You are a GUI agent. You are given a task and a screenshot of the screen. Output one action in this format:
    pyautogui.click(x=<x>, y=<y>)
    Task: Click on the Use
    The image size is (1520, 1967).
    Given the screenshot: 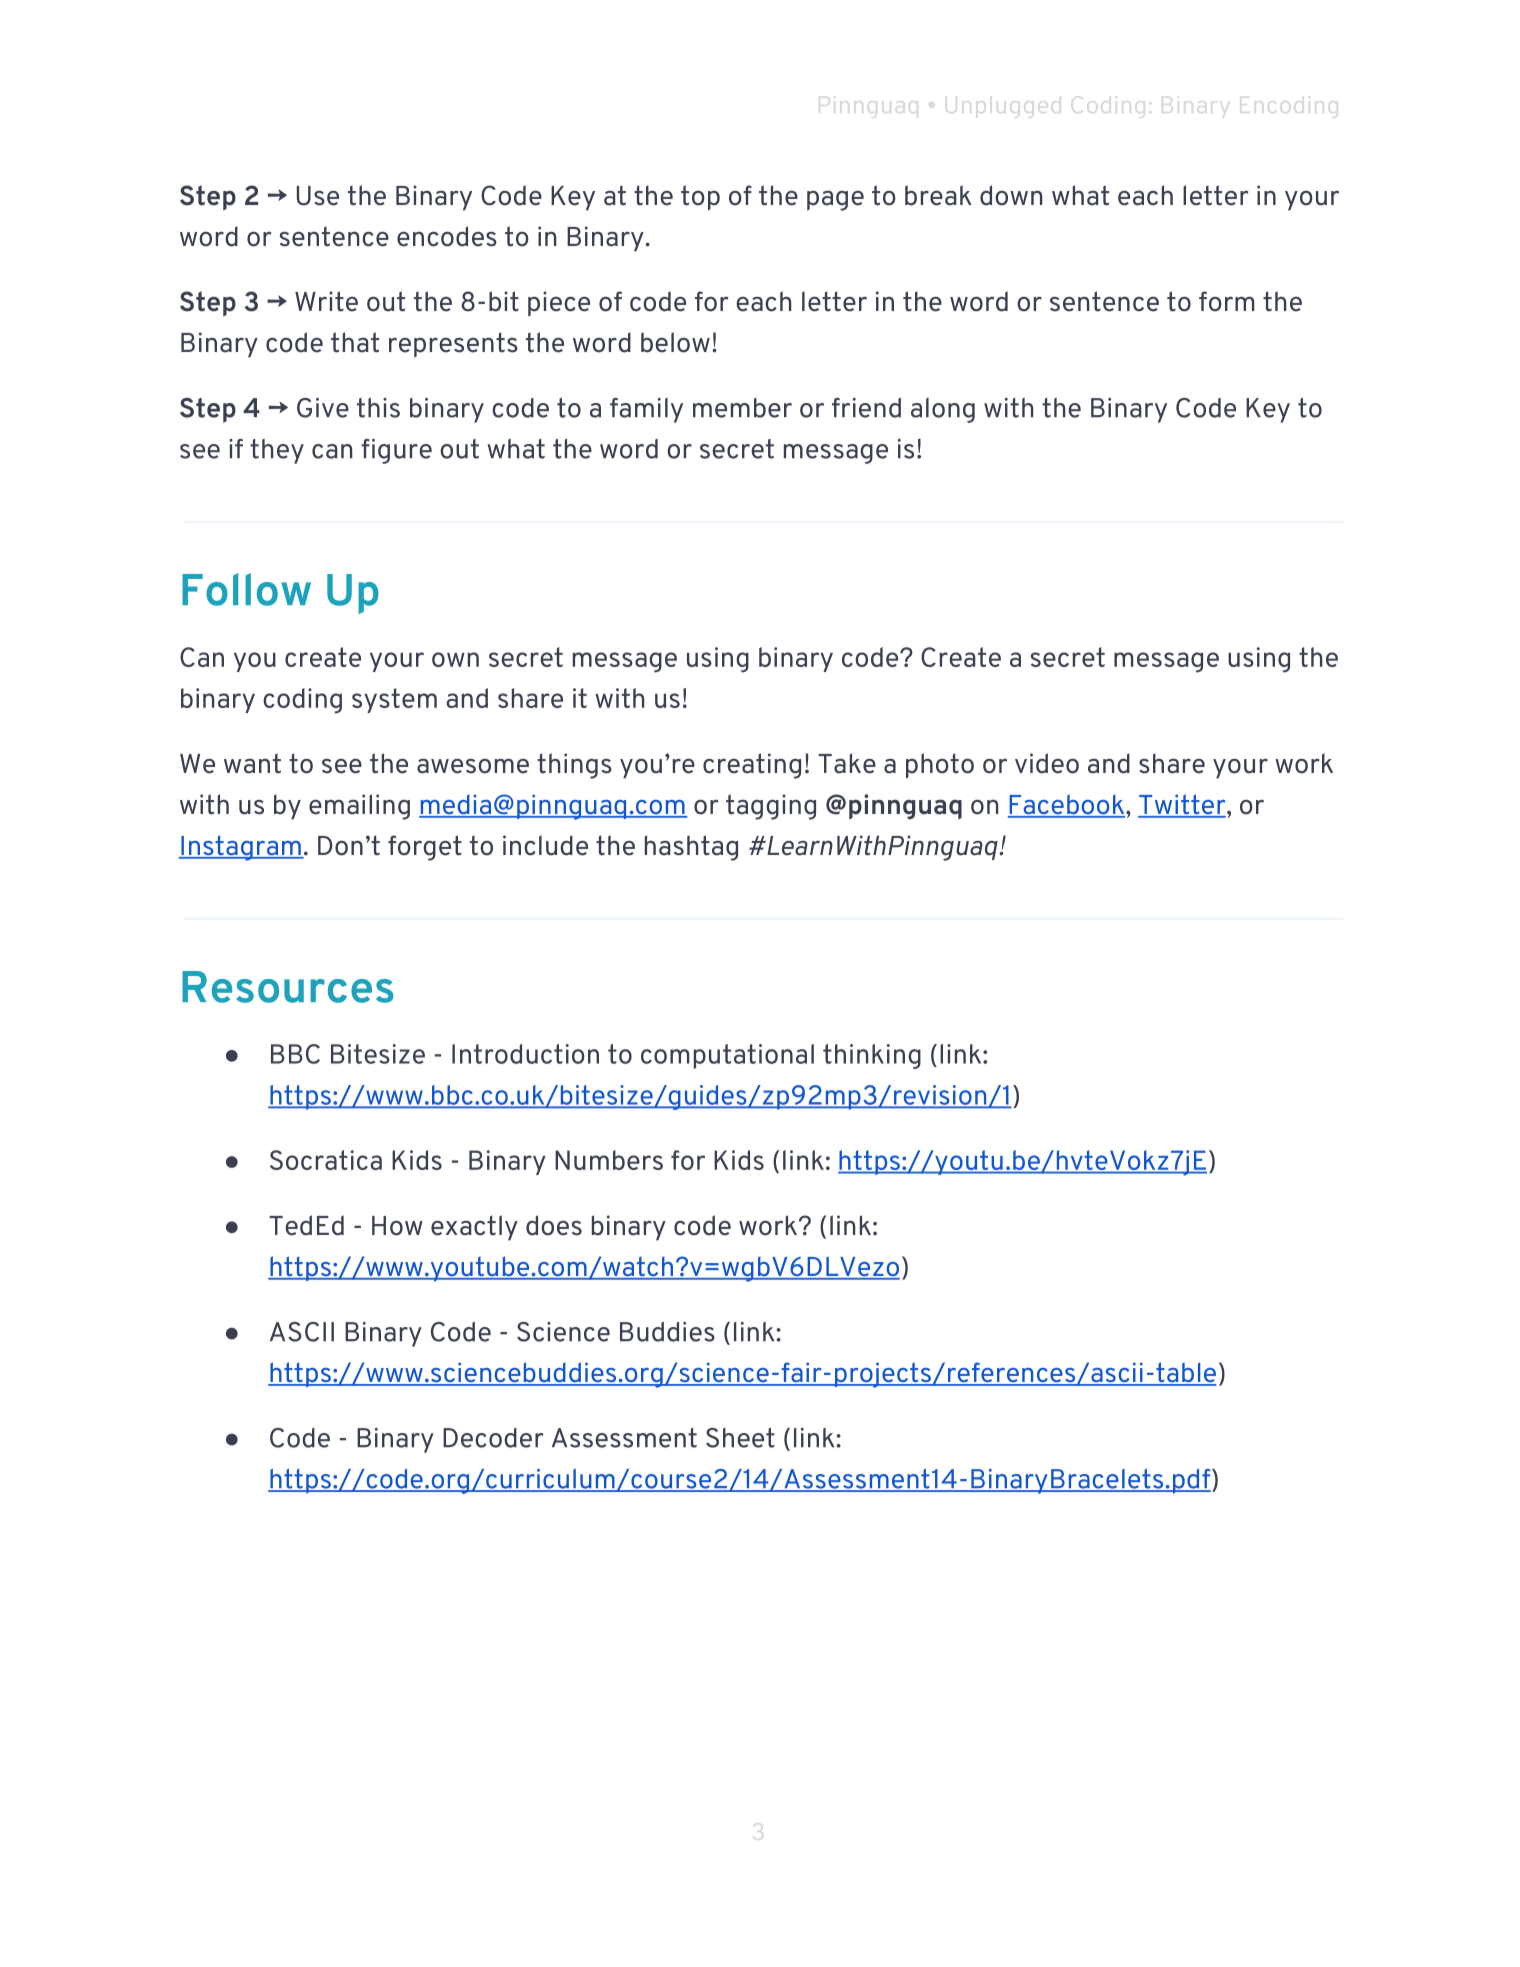 What is the action you would take?
    pyautogui.click(x=318, y=196)
